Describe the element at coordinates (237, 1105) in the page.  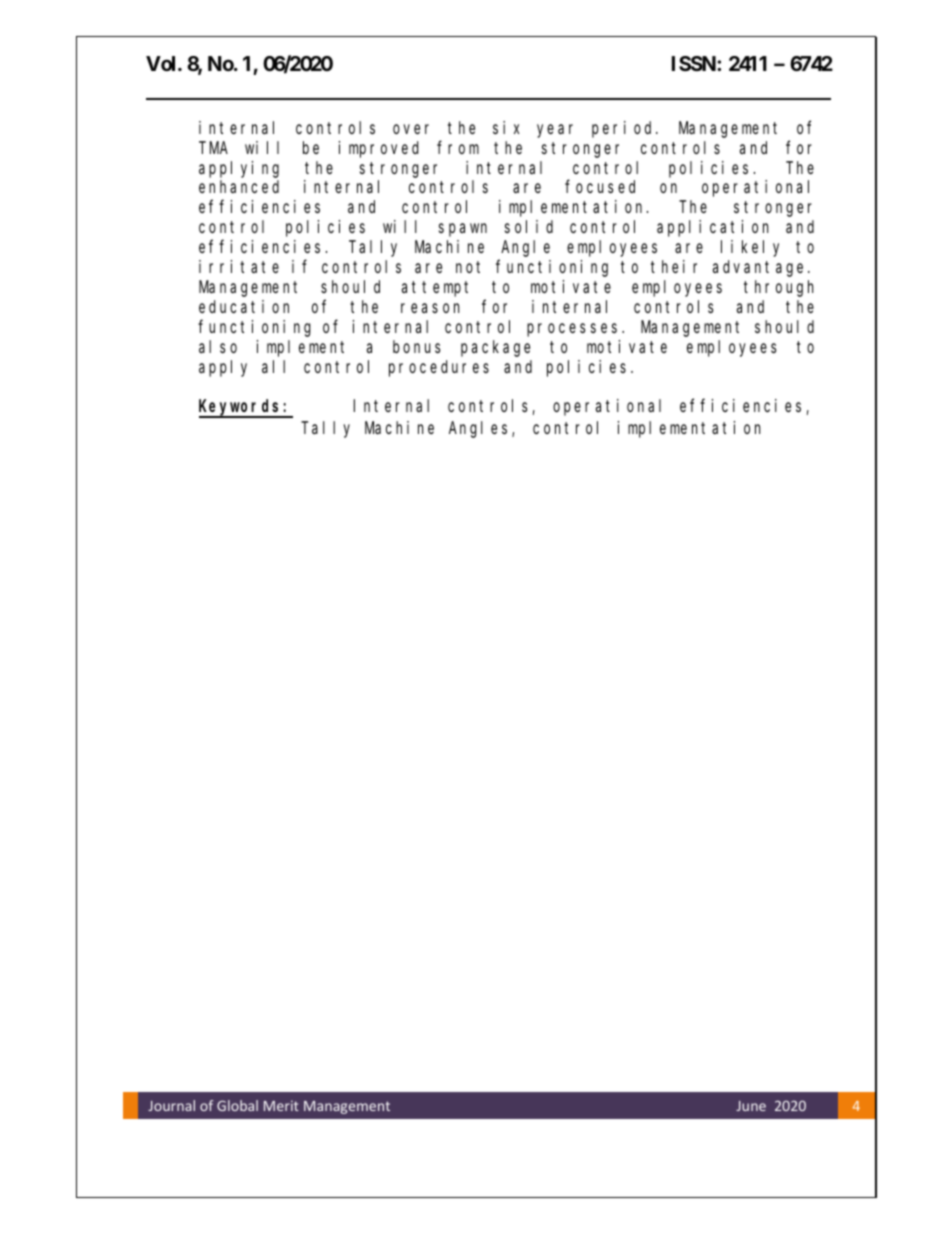
I see `Global` at that location.
